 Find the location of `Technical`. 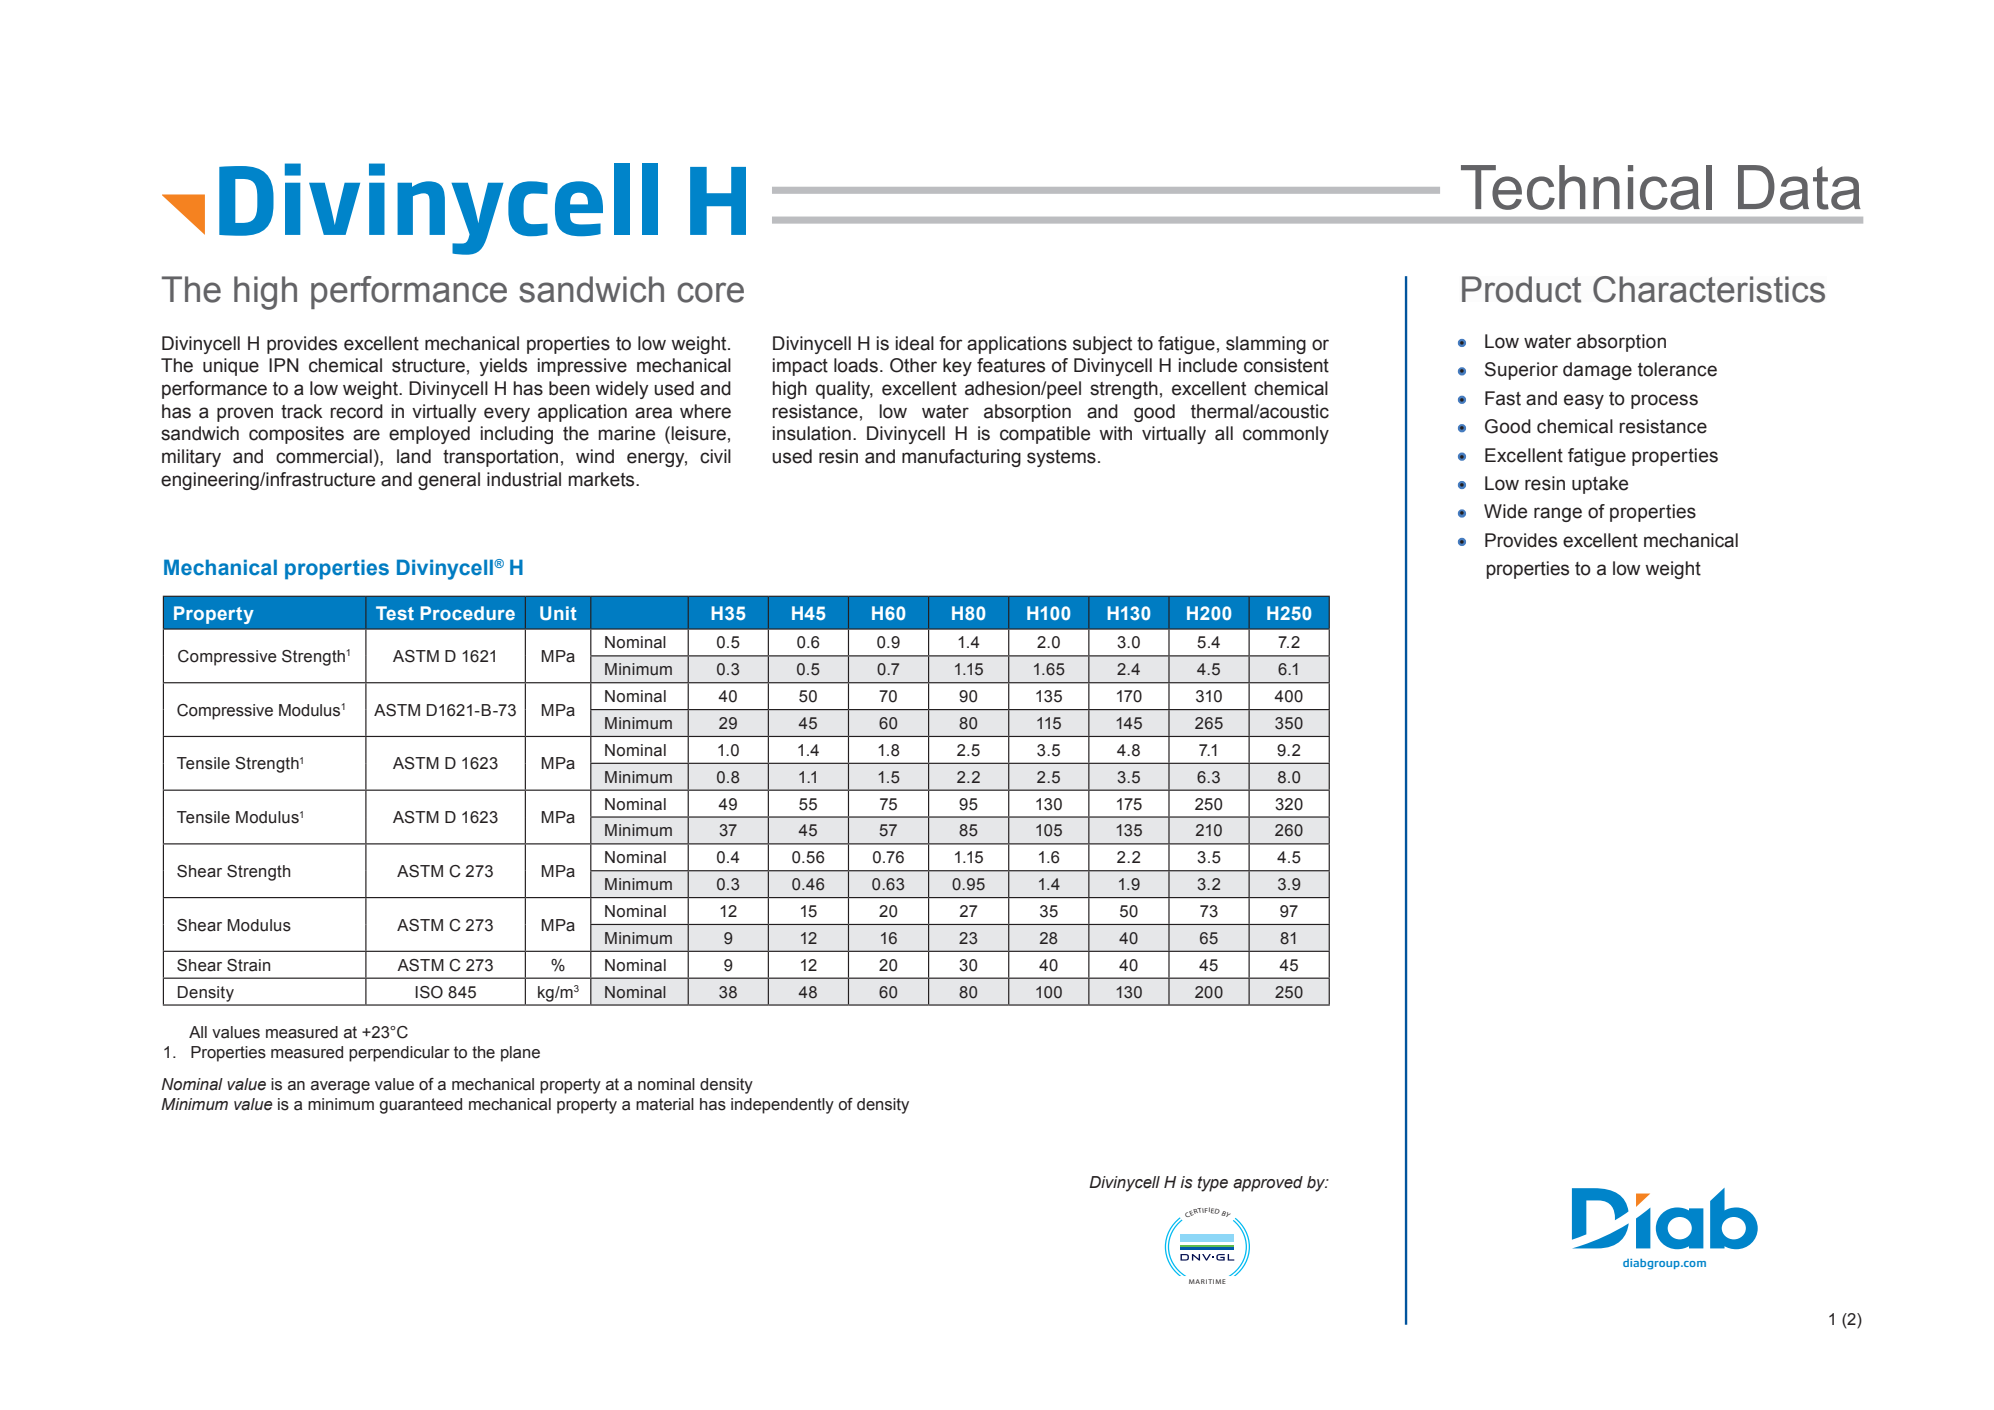

Technical is located at coordinates (1586, 187).
